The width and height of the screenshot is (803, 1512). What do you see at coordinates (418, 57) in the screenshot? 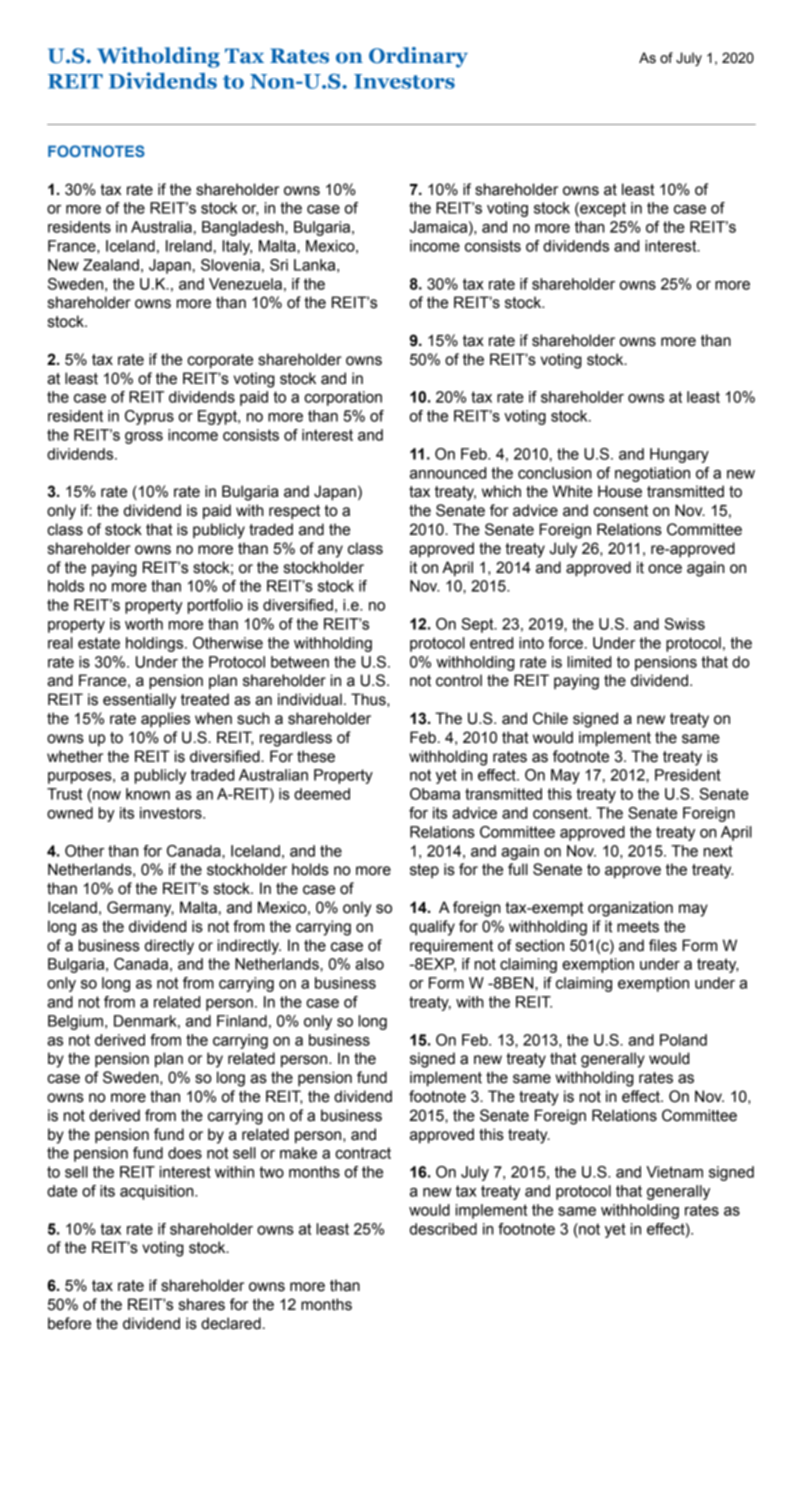
I see `Ordinary` at bounding box center [418, 57].
